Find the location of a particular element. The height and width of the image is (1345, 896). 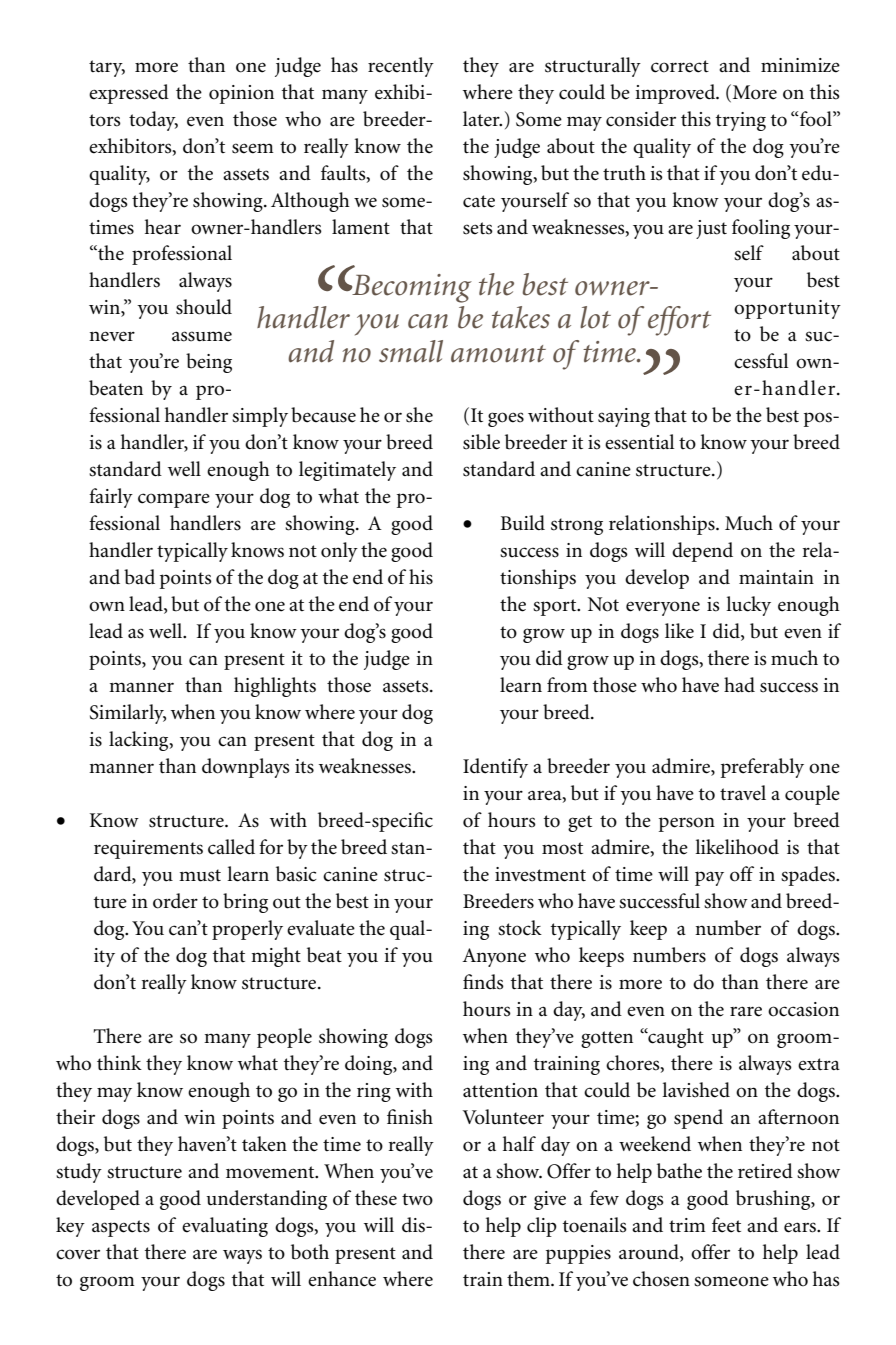

aspects is located at coordinates (121, 1228).
